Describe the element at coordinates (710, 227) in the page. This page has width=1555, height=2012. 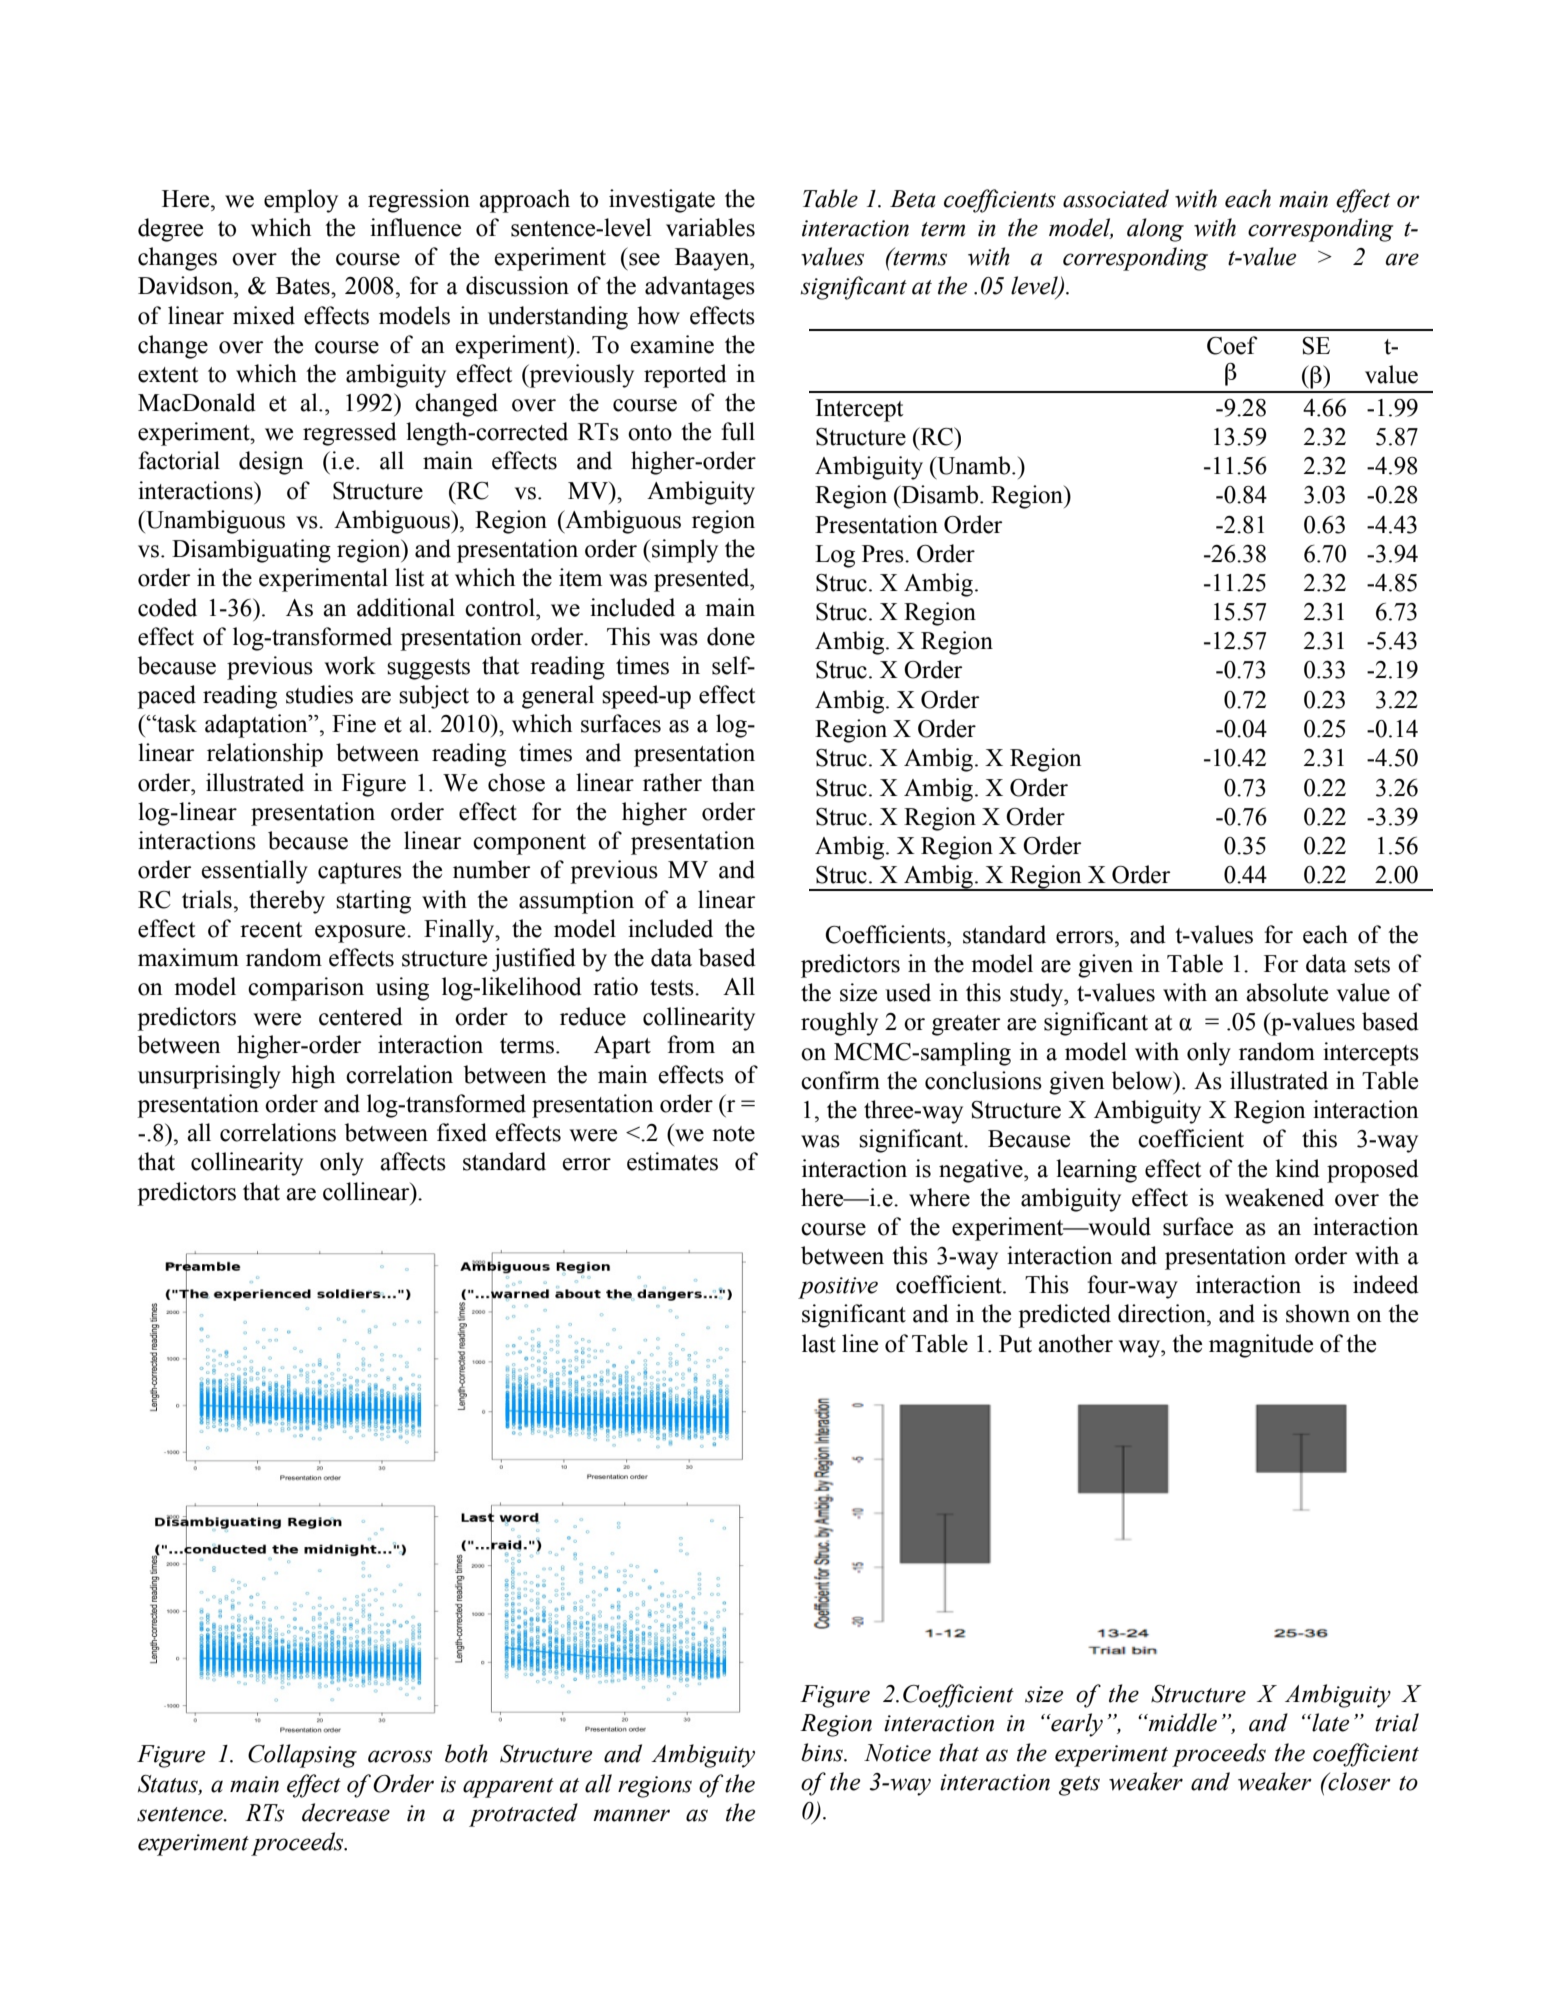
I see `variables` at that location.
